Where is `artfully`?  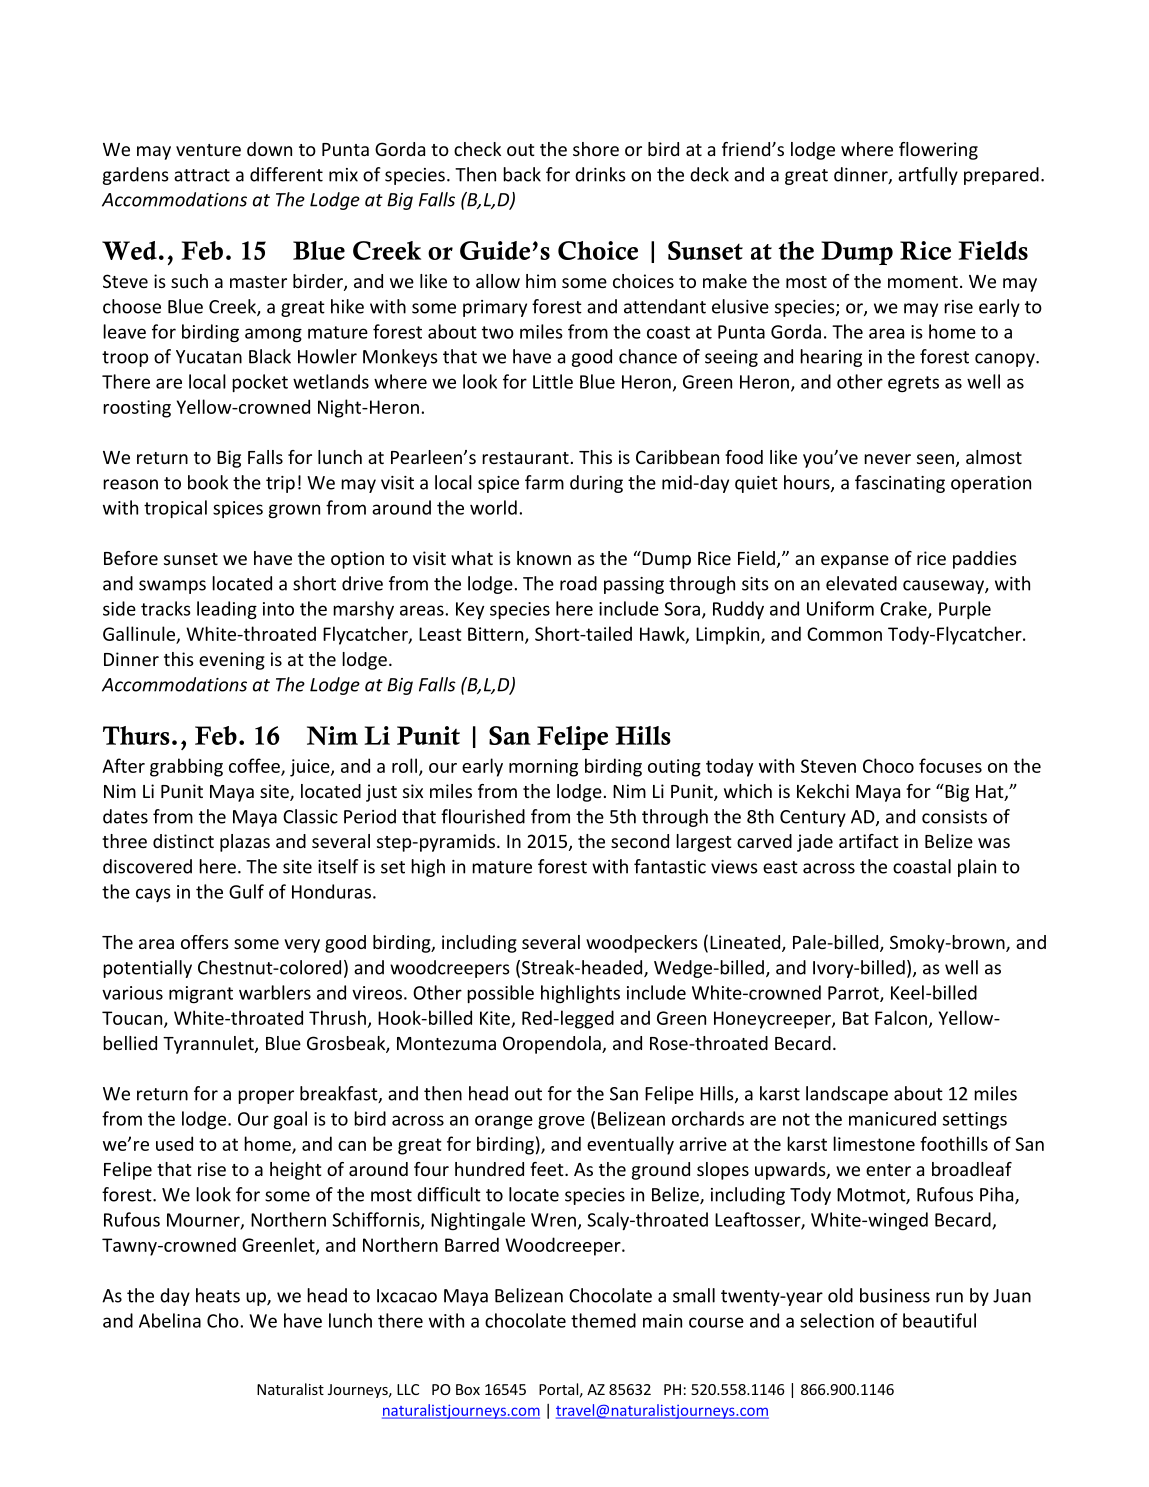 artfully is located at coordinates (928, 176).
